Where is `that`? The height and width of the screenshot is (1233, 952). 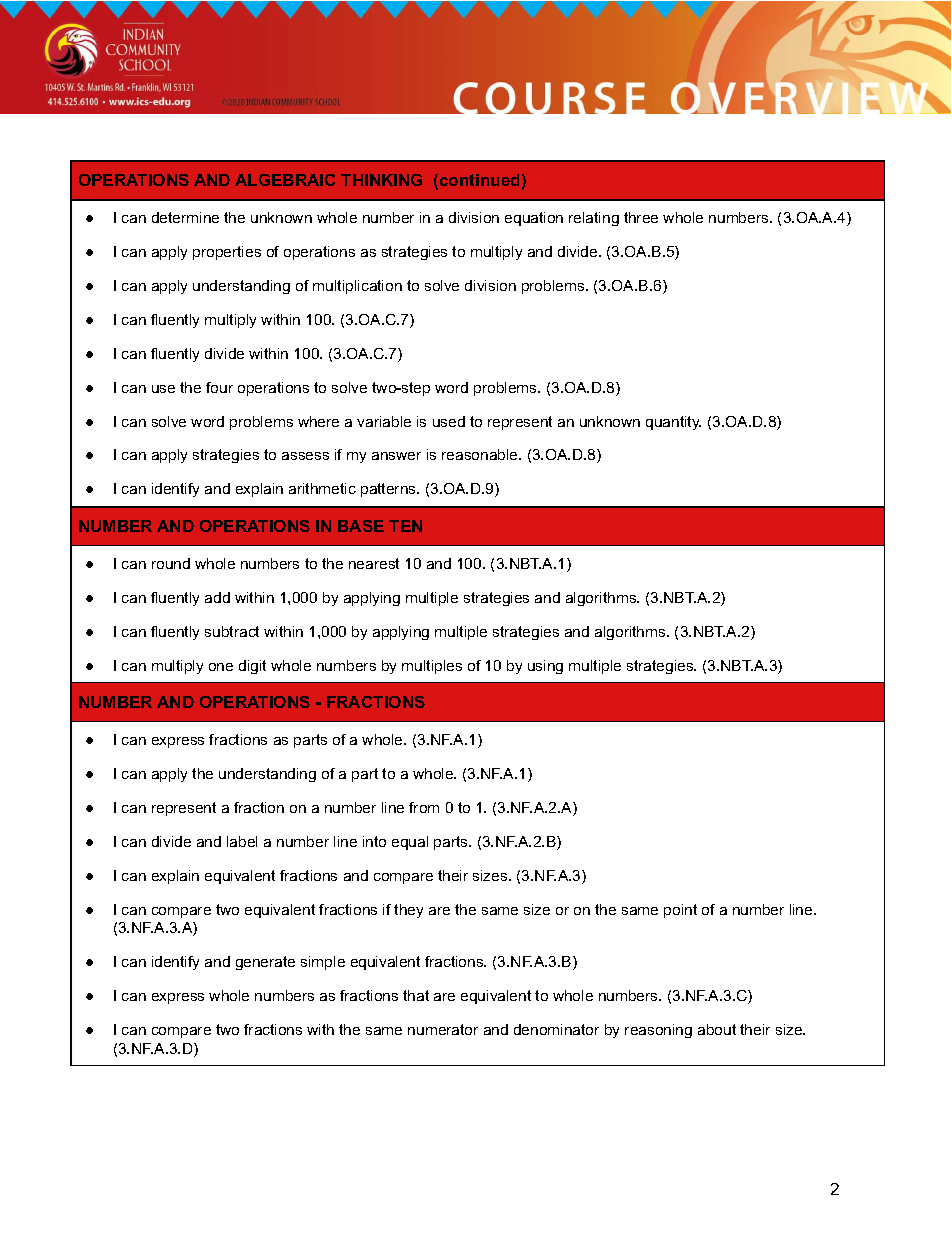
that is located at coordinates (416, 995).
